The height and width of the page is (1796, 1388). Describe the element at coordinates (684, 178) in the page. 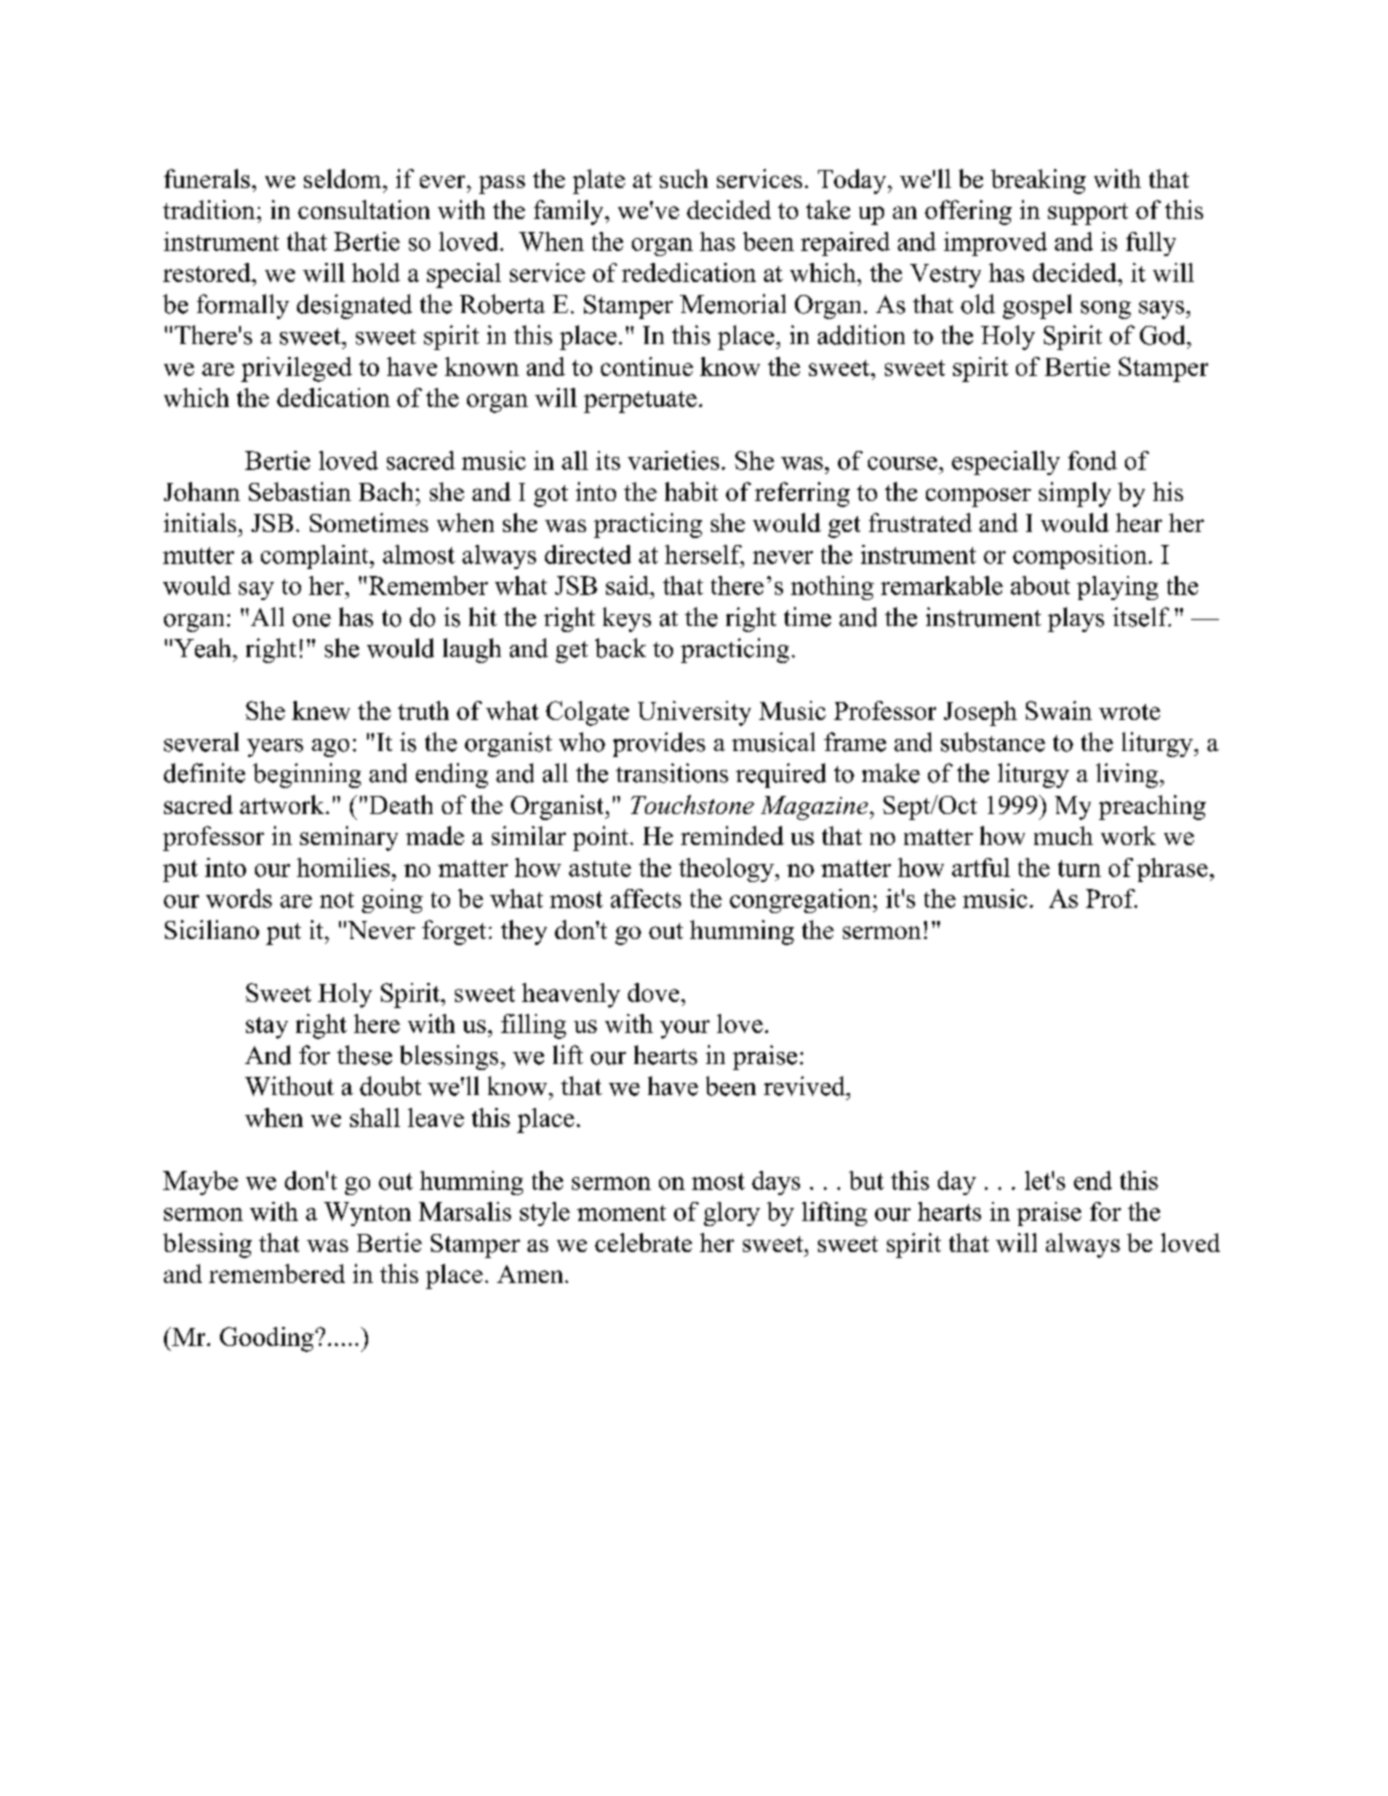

I see `such` at that location.
